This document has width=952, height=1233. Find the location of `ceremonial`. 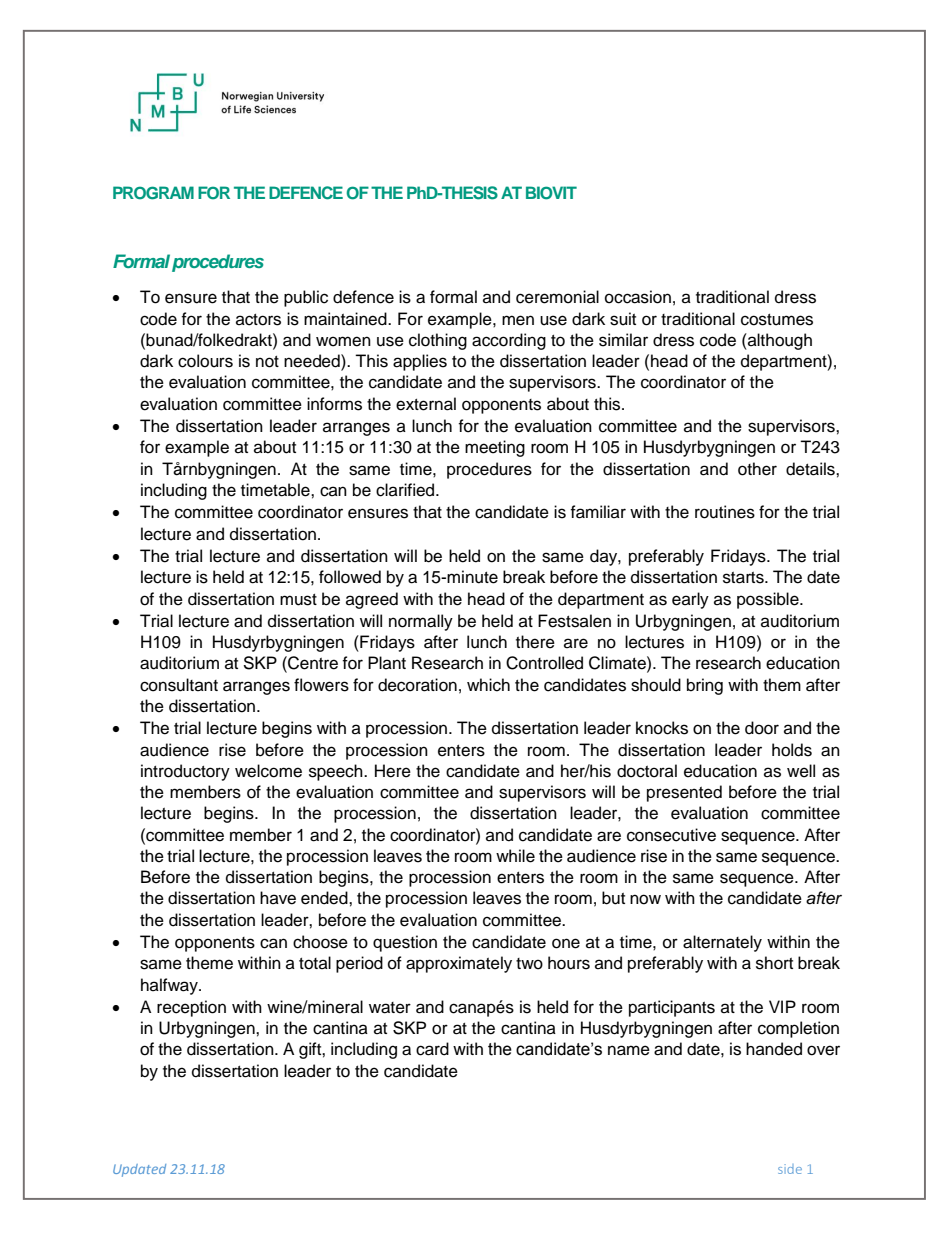

ceremonial is located at coordinates (557, 297).
